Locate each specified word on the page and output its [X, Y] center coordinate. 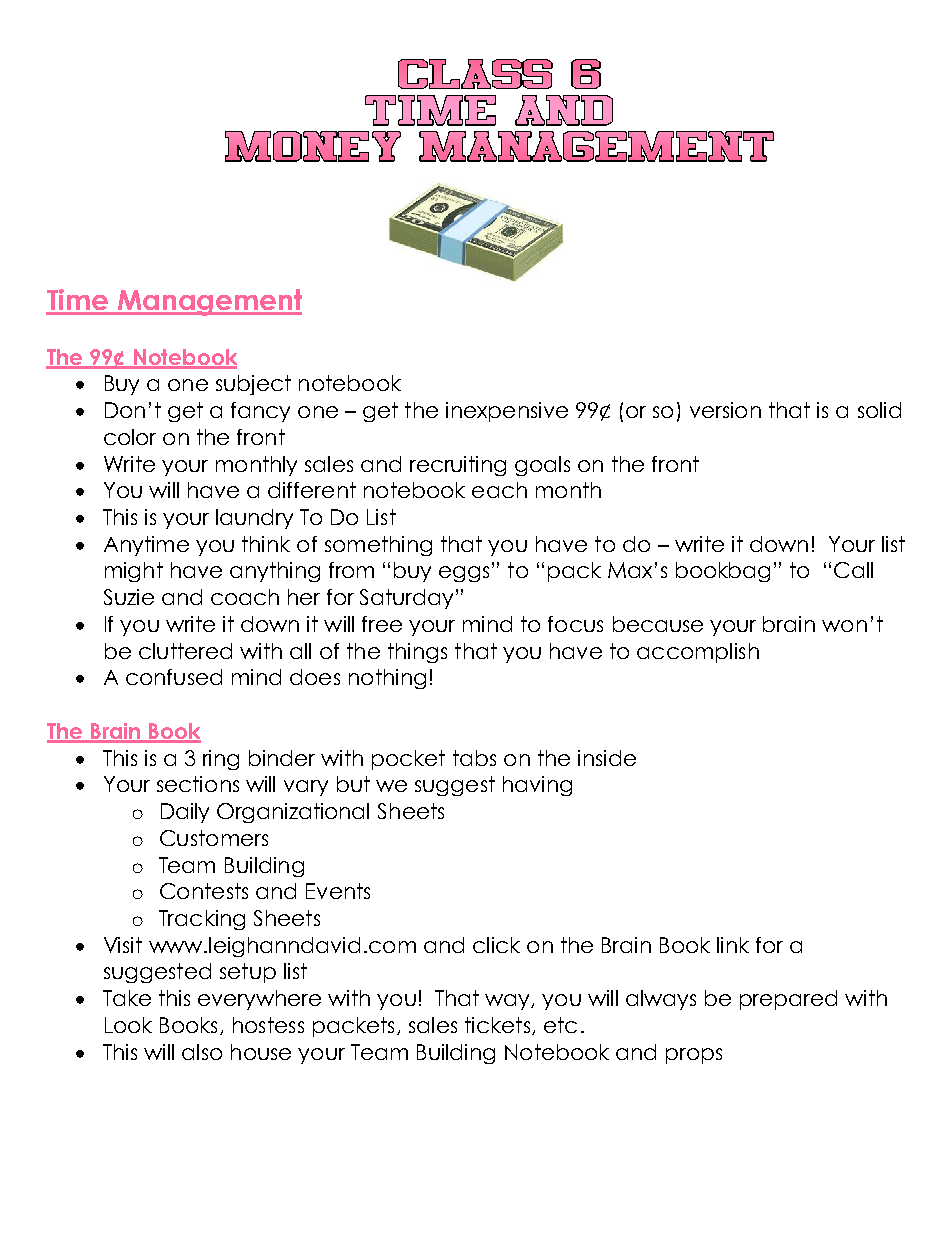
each [499, 490]
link [733, 945]
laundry [254, 519]
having [537, 786]
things [417, 653]
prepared [788, 1000]
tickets [499, 1026]
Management [209, 302]
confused [174, 677]
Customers [214, 838]
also [202, 1052]
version [725, 410]
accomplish [698, 653]
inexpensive [507, 412]
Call [853, 570]
